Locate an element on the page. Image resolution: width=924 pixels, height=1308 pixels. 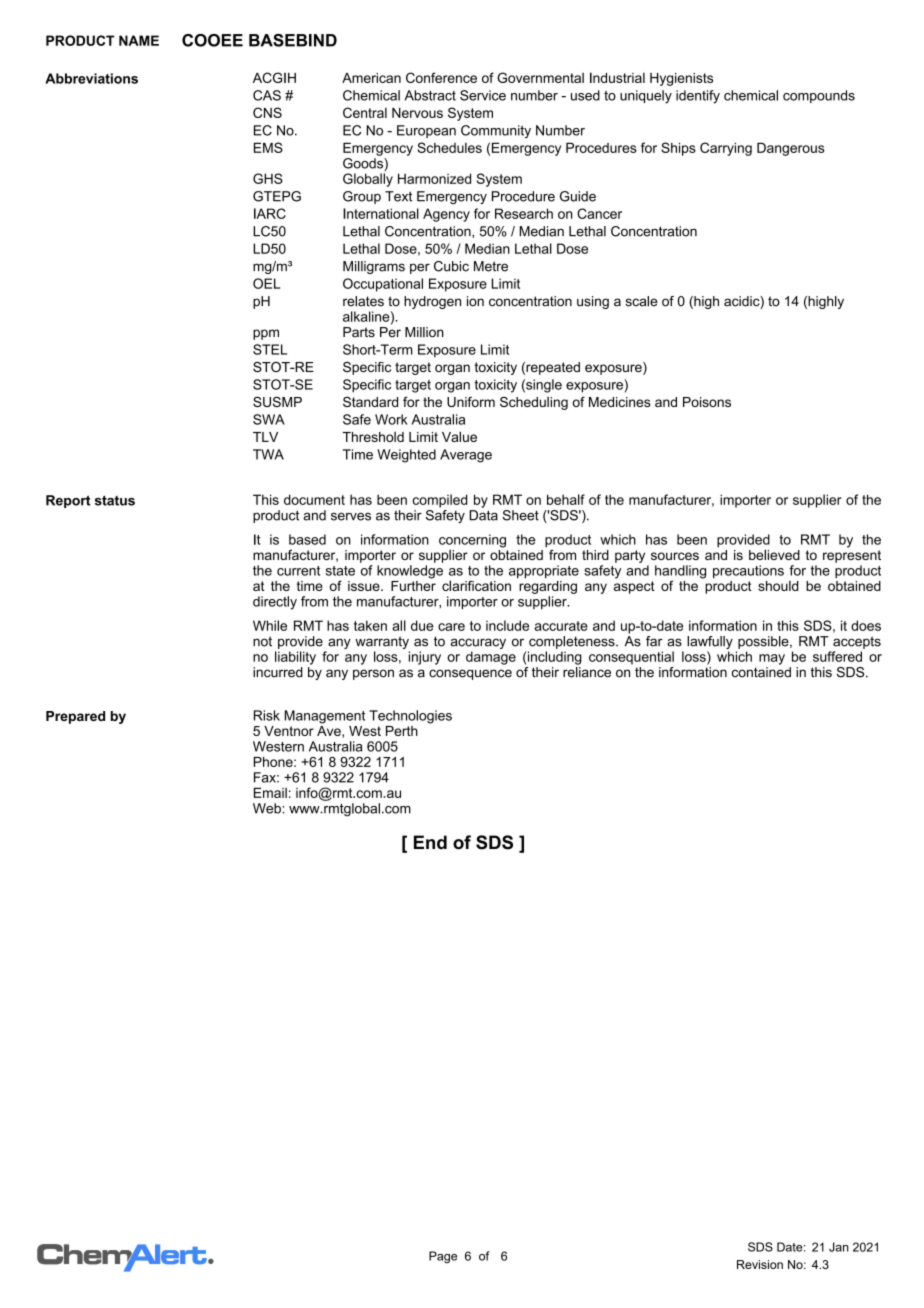
Conference is located at coordinates (441, 77).
